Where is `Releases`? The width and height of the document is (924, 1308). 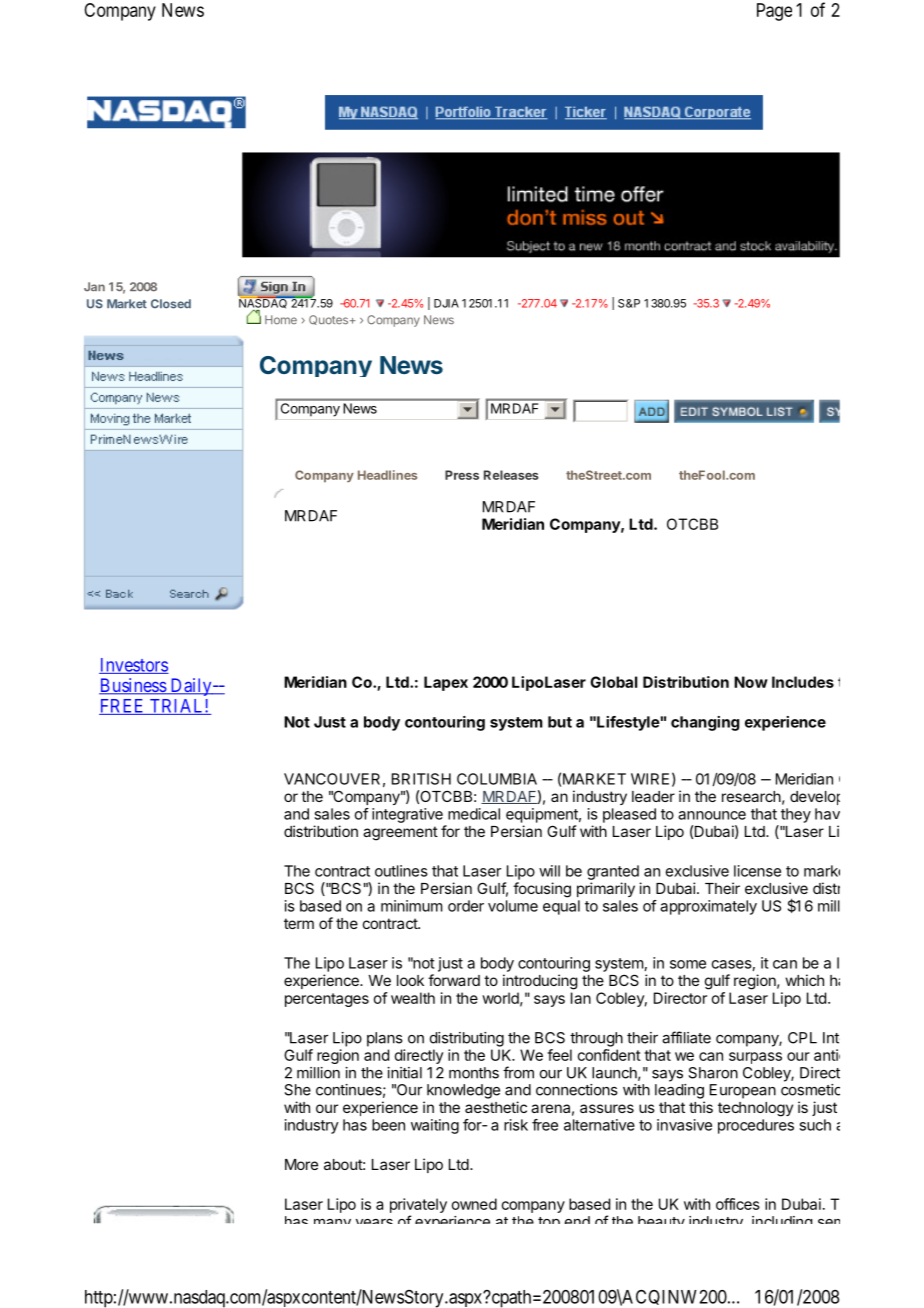
Releases is located at coordinates (511, 475).
